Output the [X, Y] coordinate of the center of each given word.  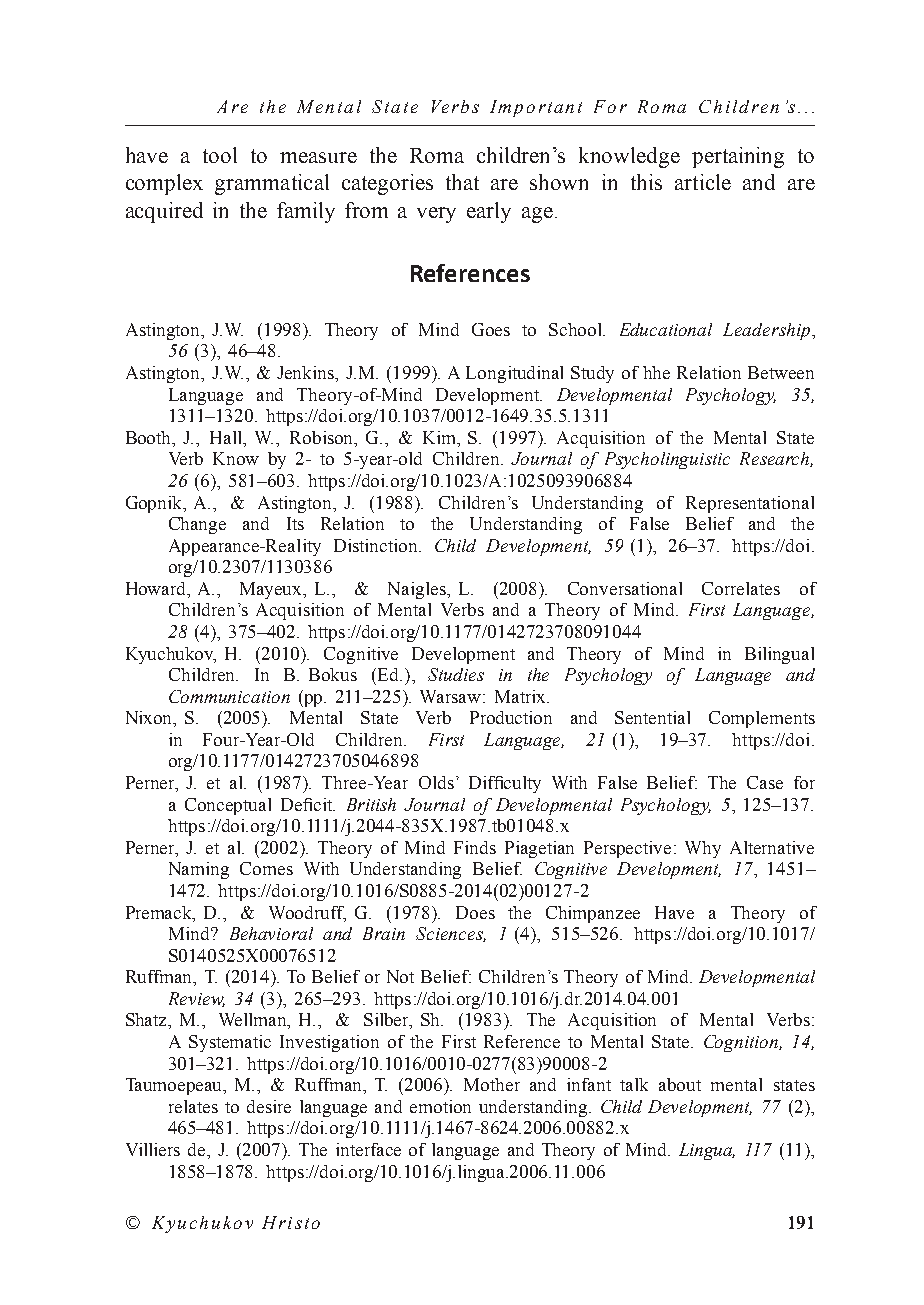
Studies [456, 674]
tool [220, 155]
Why [703, 849]
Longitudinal [514, 374]
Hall [227, 437]
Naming [199, 870]
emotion [440, 1106]
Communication [229, 696]
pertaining [738, 157]
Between [781, 372]
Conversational [625, 588]
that [462, 182]
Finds [475, 847]
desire [269, 1106]
